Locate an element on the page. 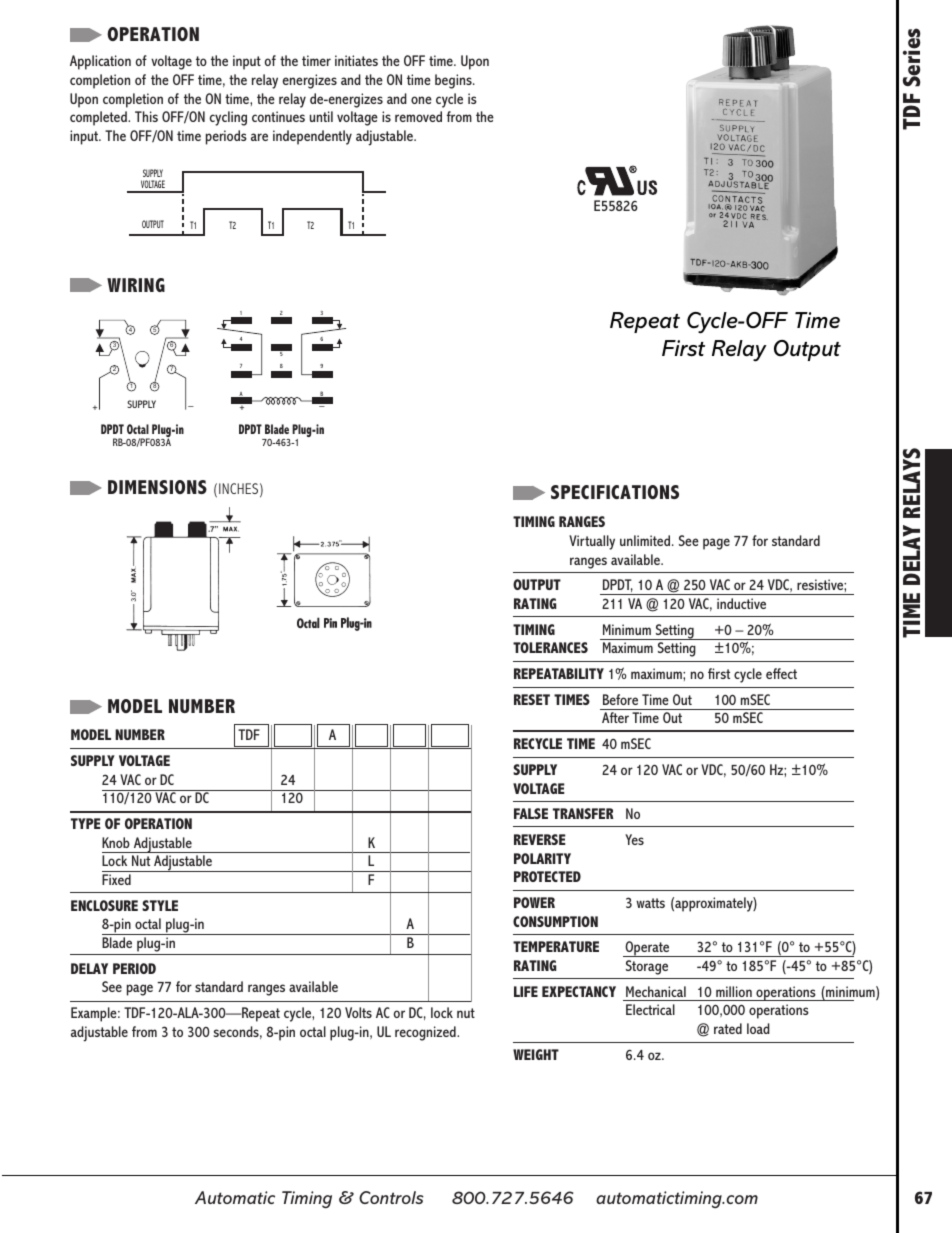  SPECIFICATIONS is located at coordinates (615, 492).
